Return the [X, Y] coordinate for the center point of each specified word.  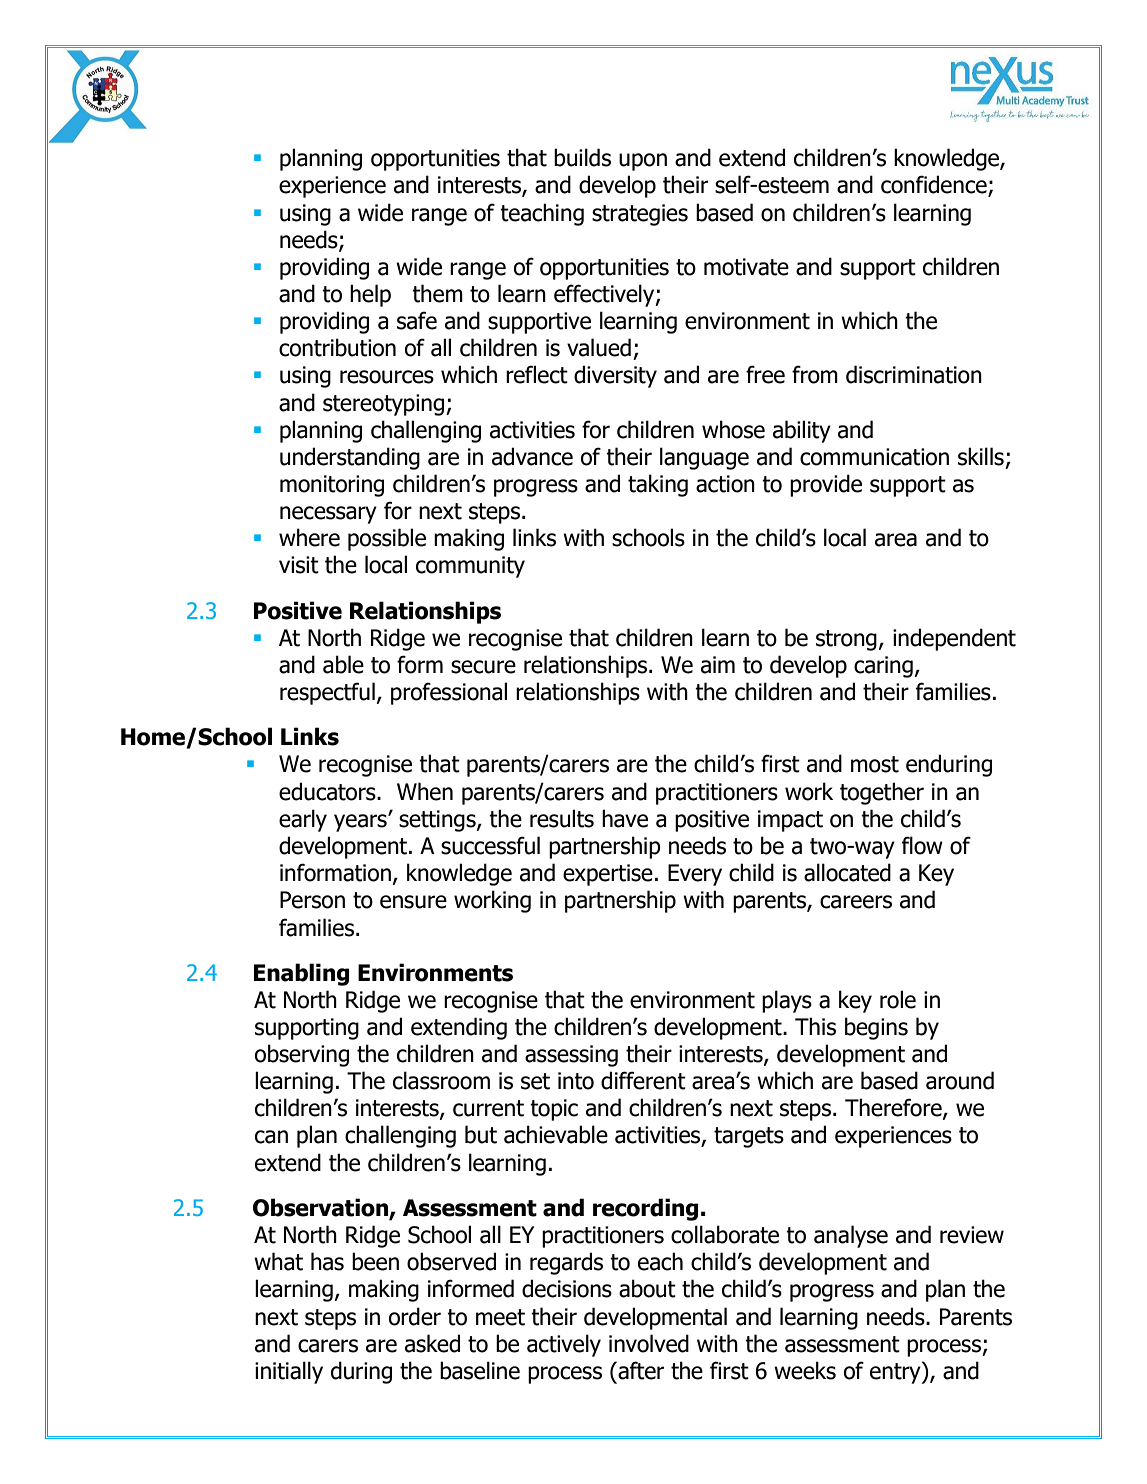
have [625, 818]
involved [649, 1343]
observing [302, 1055]
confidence [935, 185]
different [643, 1080]
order [415, 1316]
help [370, 295]
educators [328, 791]
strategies [640, 215]
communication [874, 457]
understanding [350, 458]
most [875, 764]
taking [658, 485]
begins [876, 1028]
